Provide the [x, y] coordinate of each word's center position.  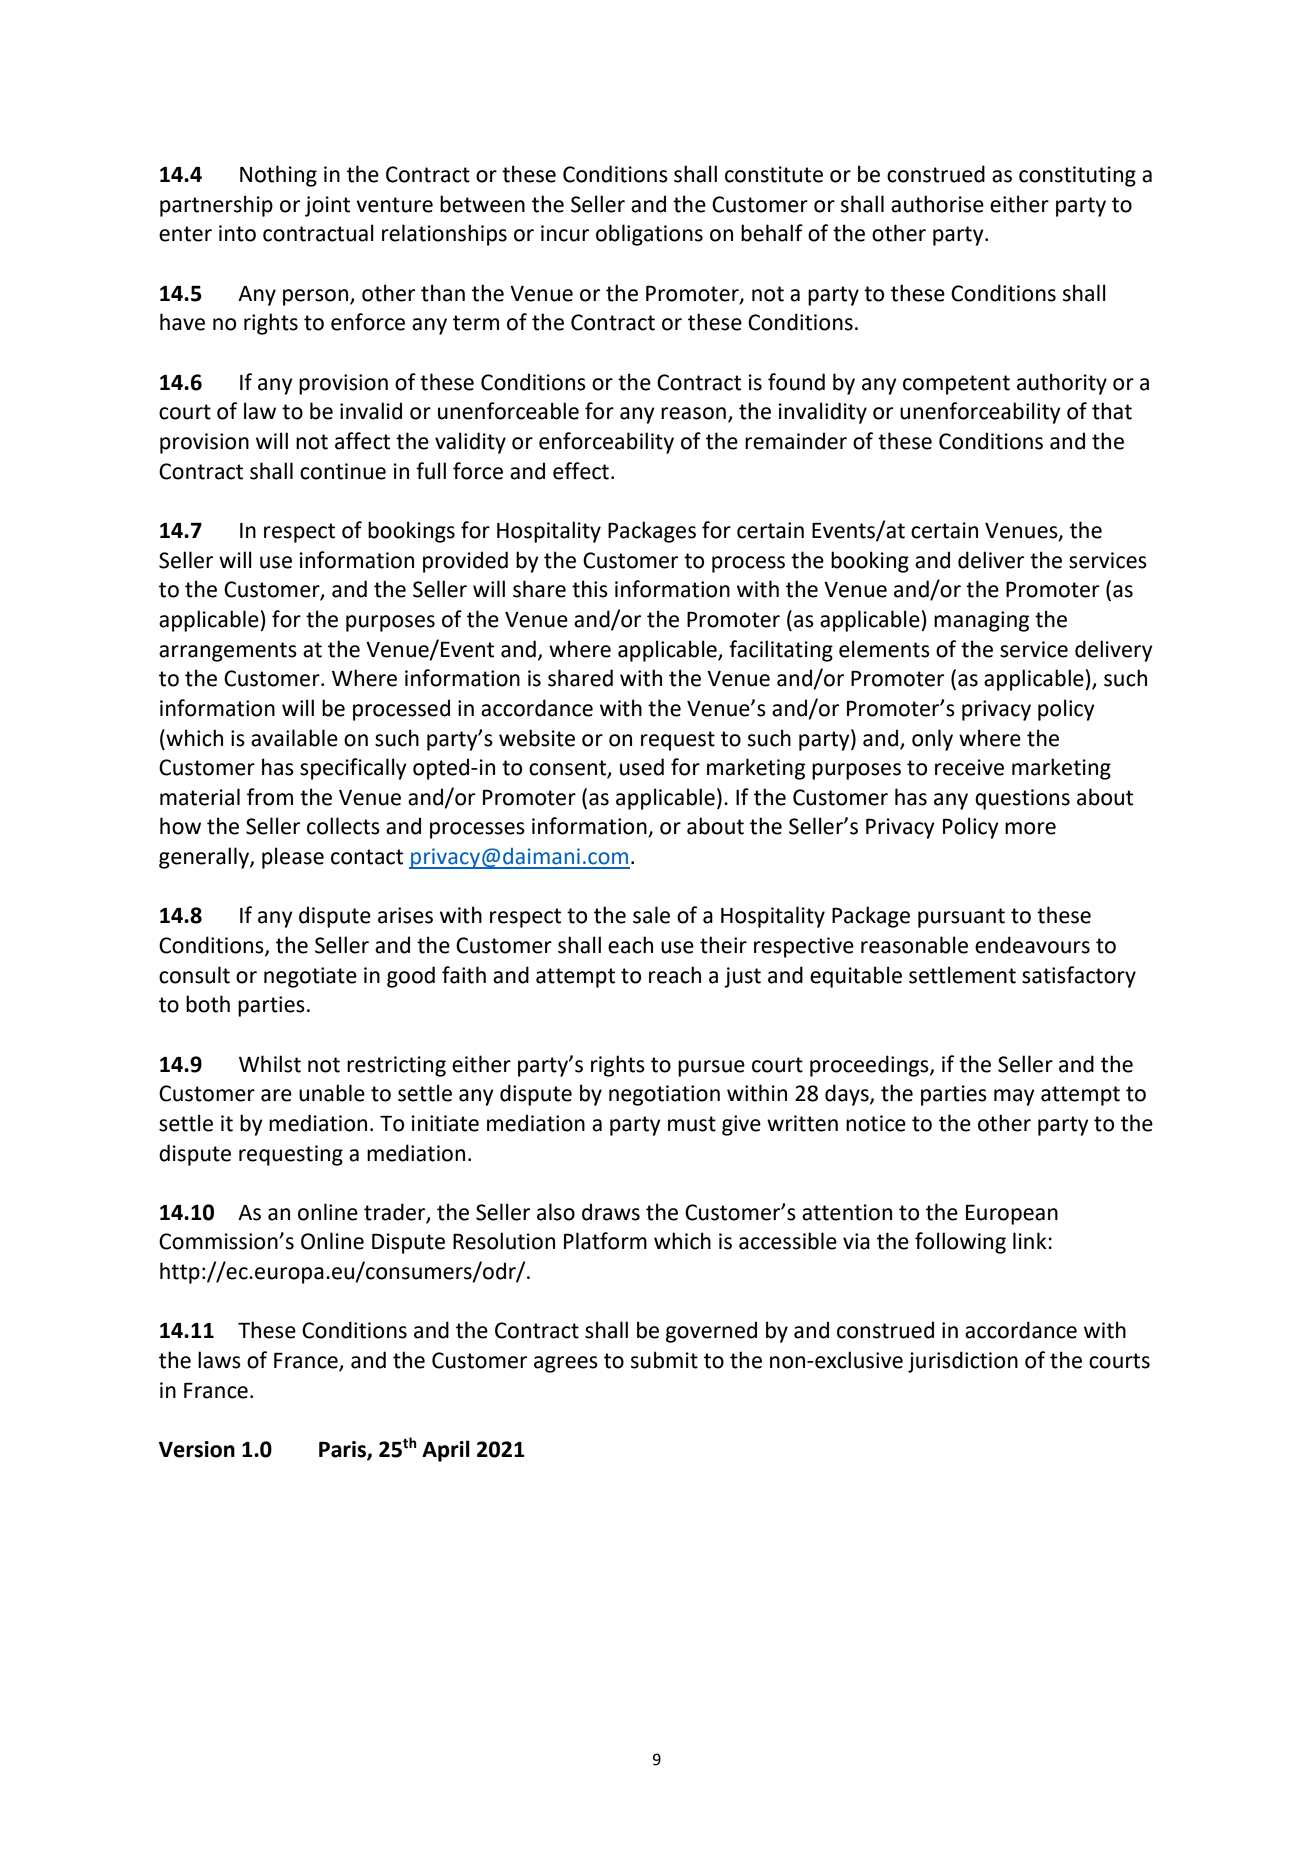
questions [1022, 799]
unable [332, 1093]
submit [664, 1360]
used [642, 767]
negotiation [664, 1095]
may [1014, 1097]
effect [581, 471]
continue [343, 471]
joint [327, 206]
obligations [649, 235]
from [270, 797]
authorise [937, 204]
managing [981, 621]
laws [219, 1360]
